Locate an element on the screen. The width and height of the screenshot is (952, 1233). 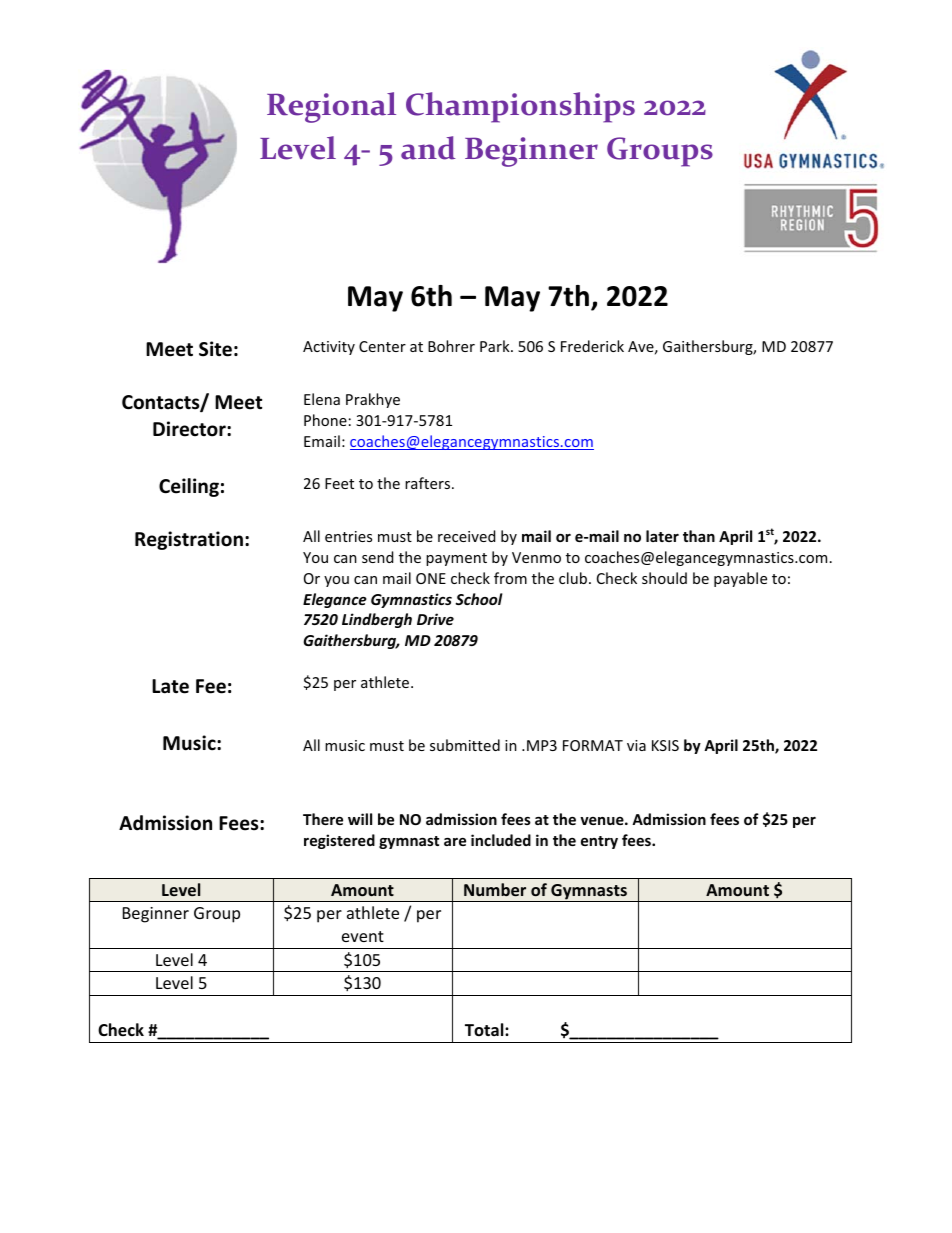
Registration is located at coordinates (189, 540).
